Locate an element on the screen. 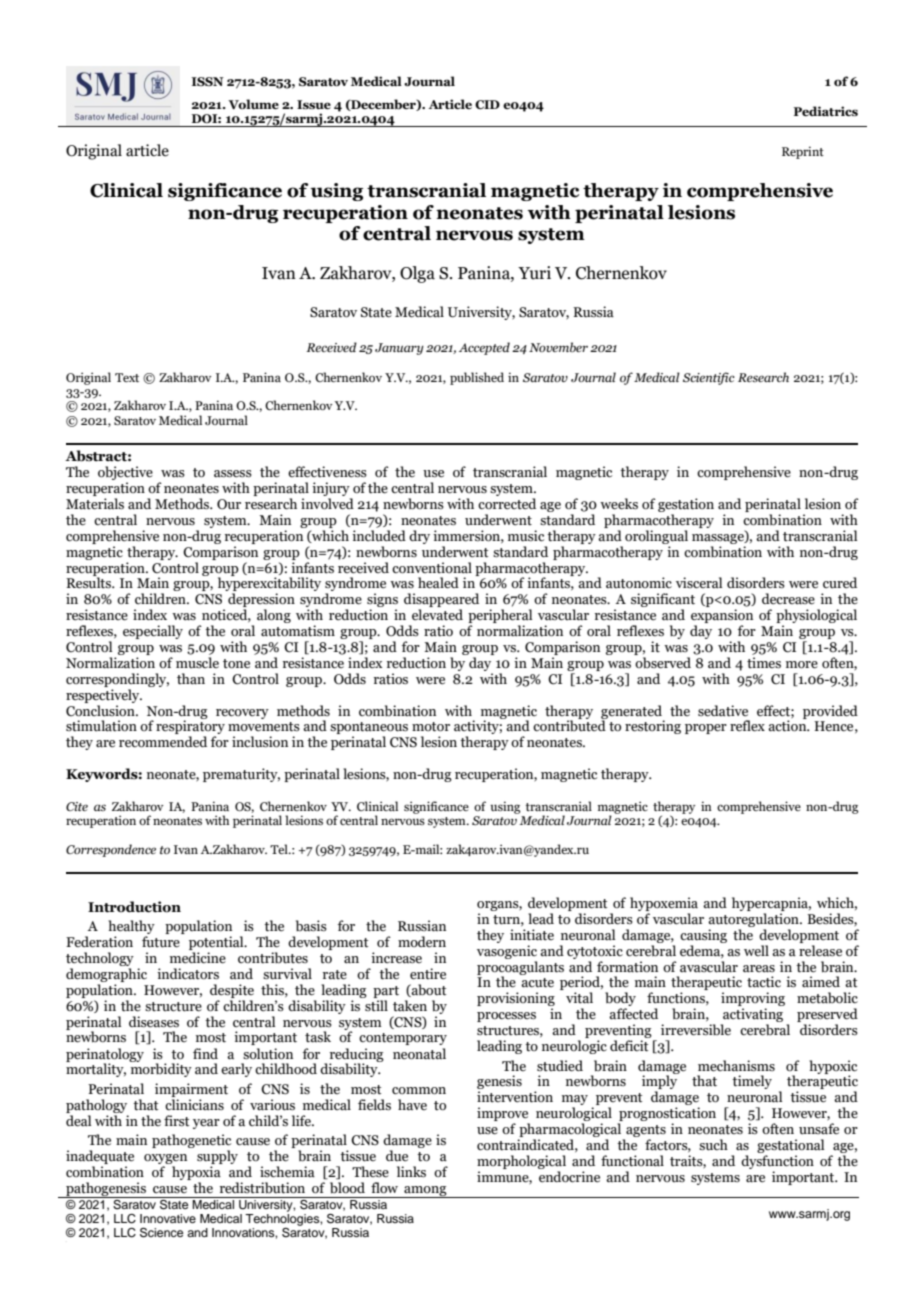 The width and height of the screenshot is (924, 1308). indicators is located at coordinates (188, 974).
